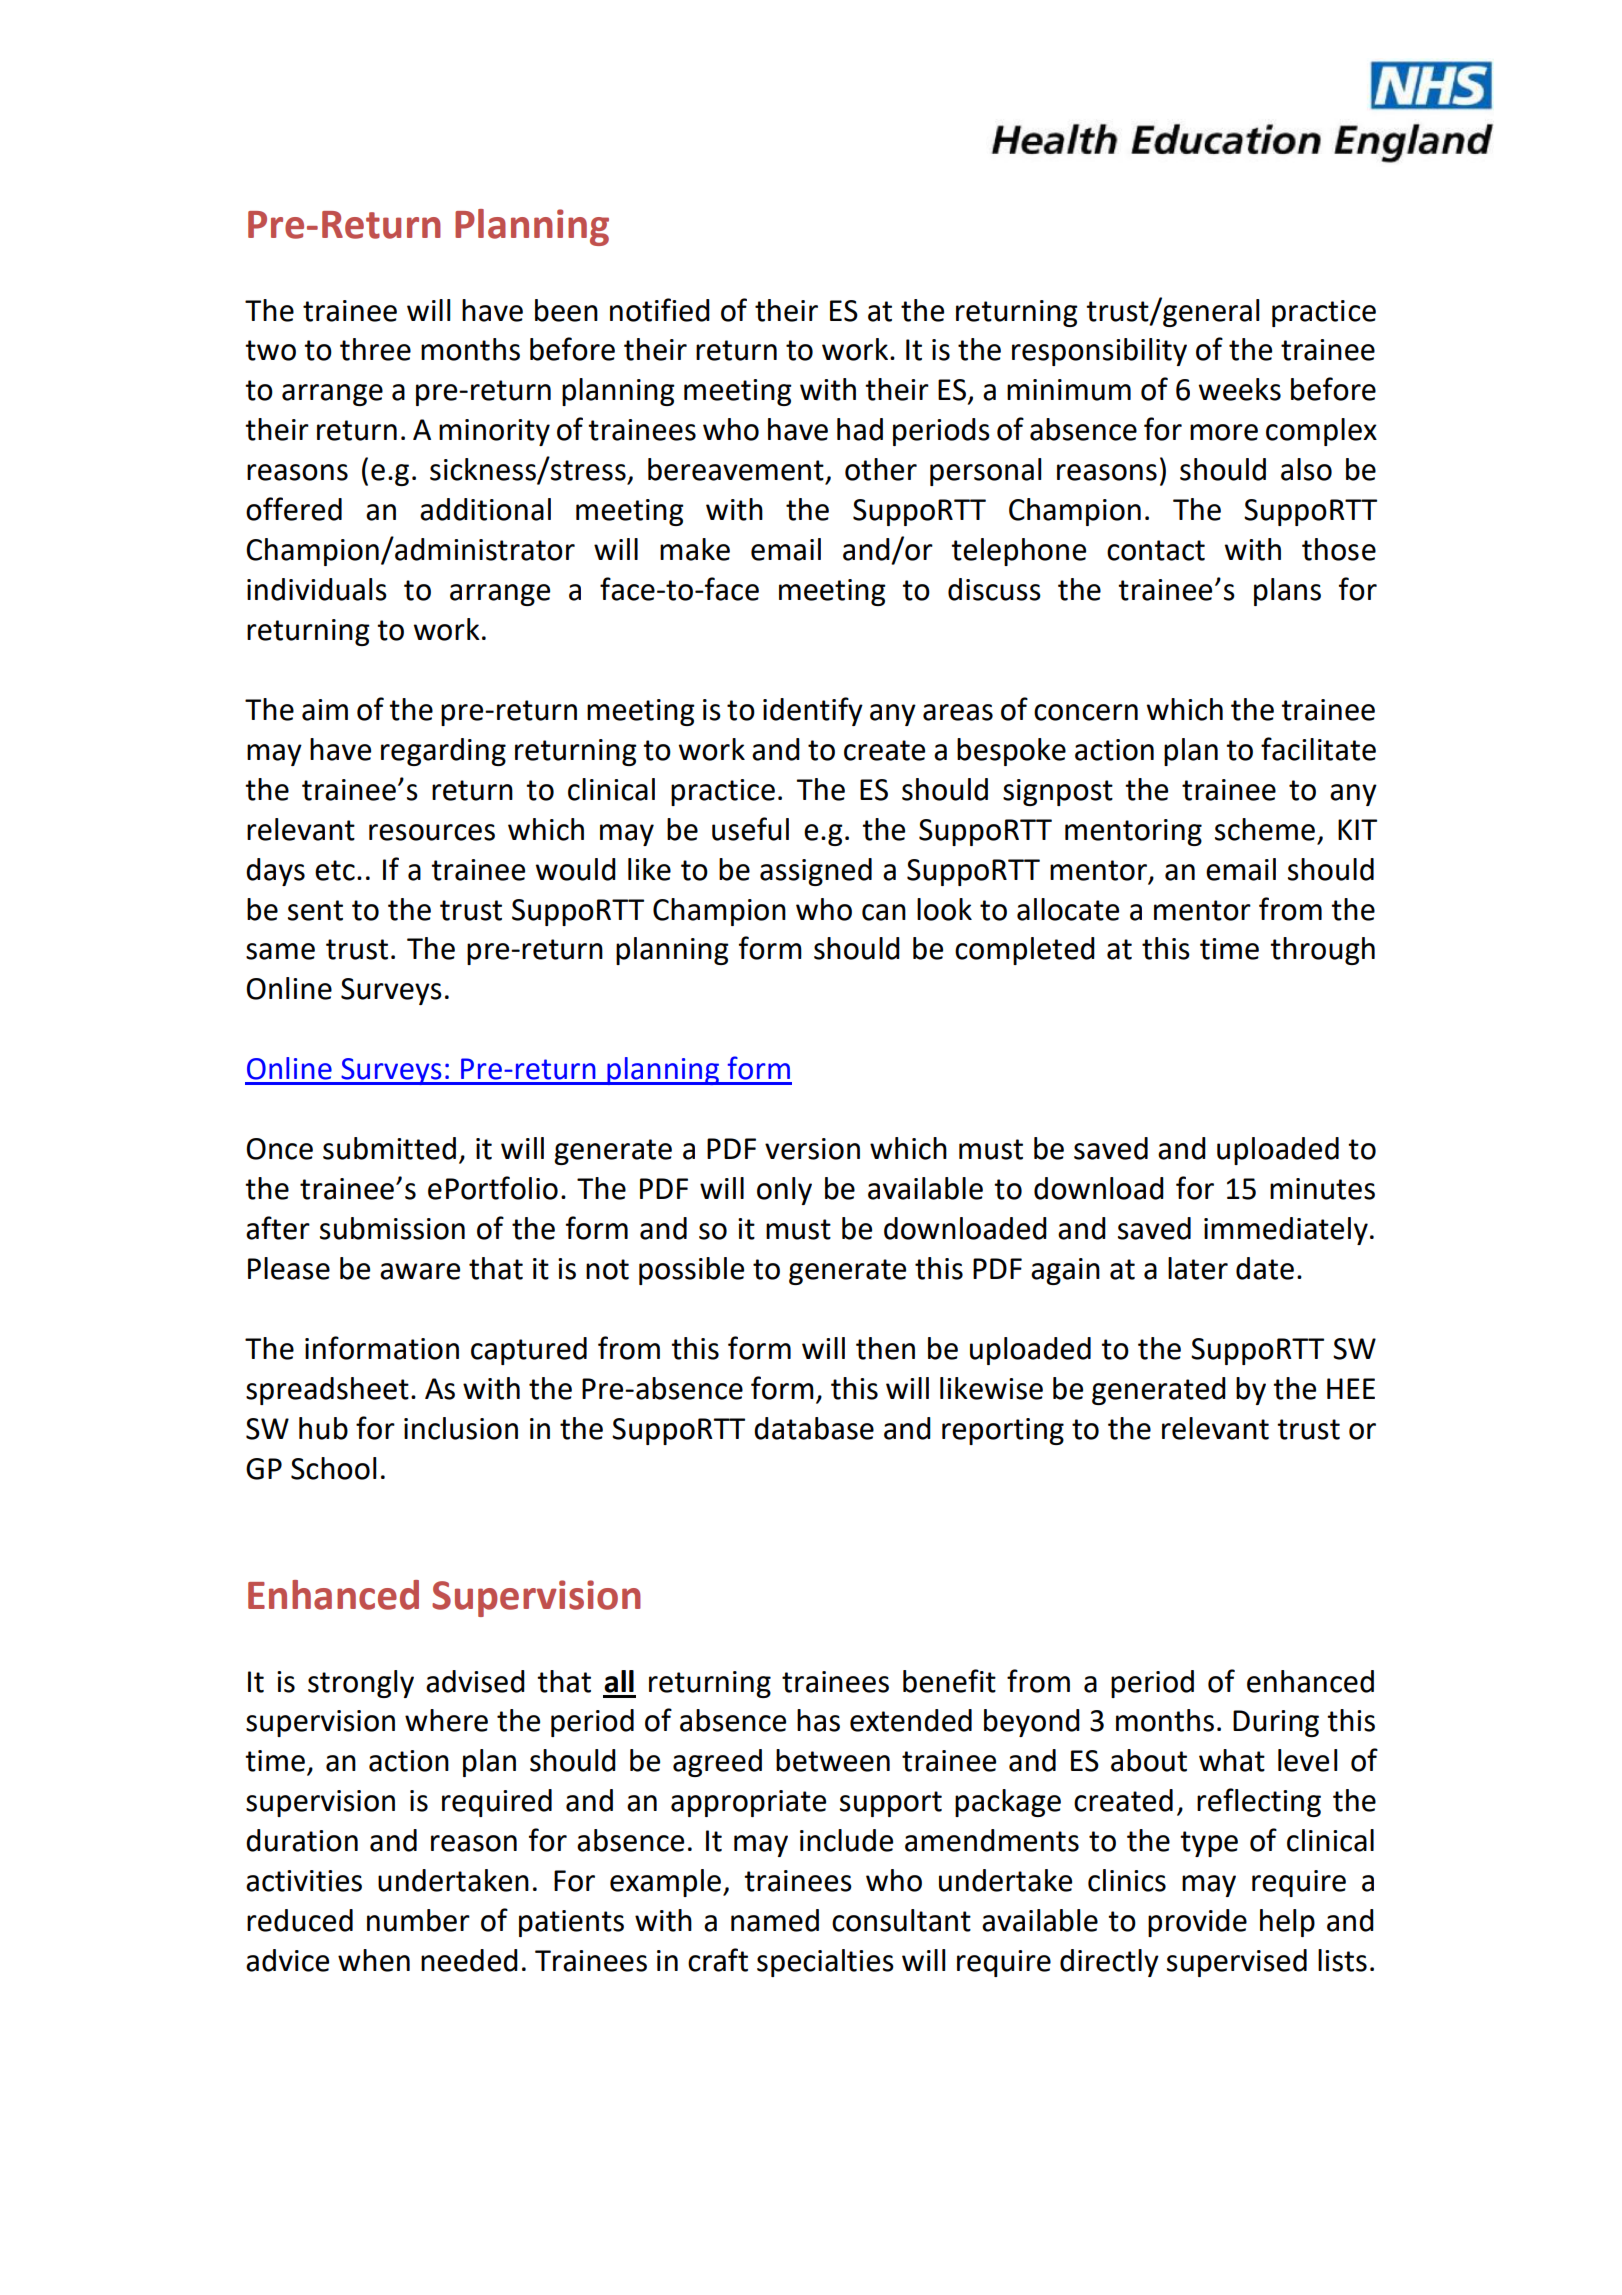 This page has height=2295, width=1622. What do you see at coordinates (315, 910) in the page?
I see `sent` at bounding box center [315, 910].
